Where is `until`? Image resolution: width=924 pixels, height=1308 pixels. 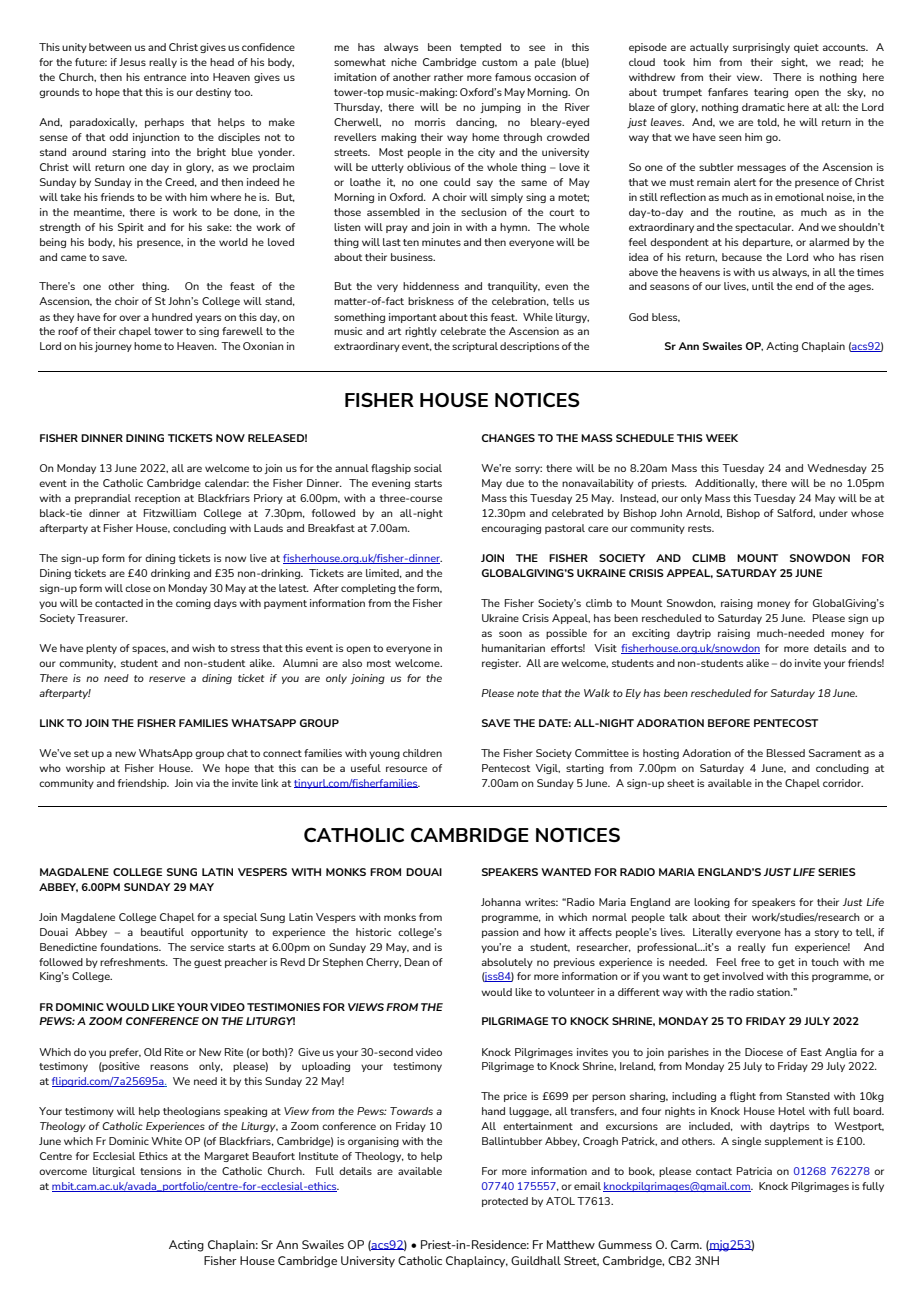
until is located at coordinates (763, 286).
